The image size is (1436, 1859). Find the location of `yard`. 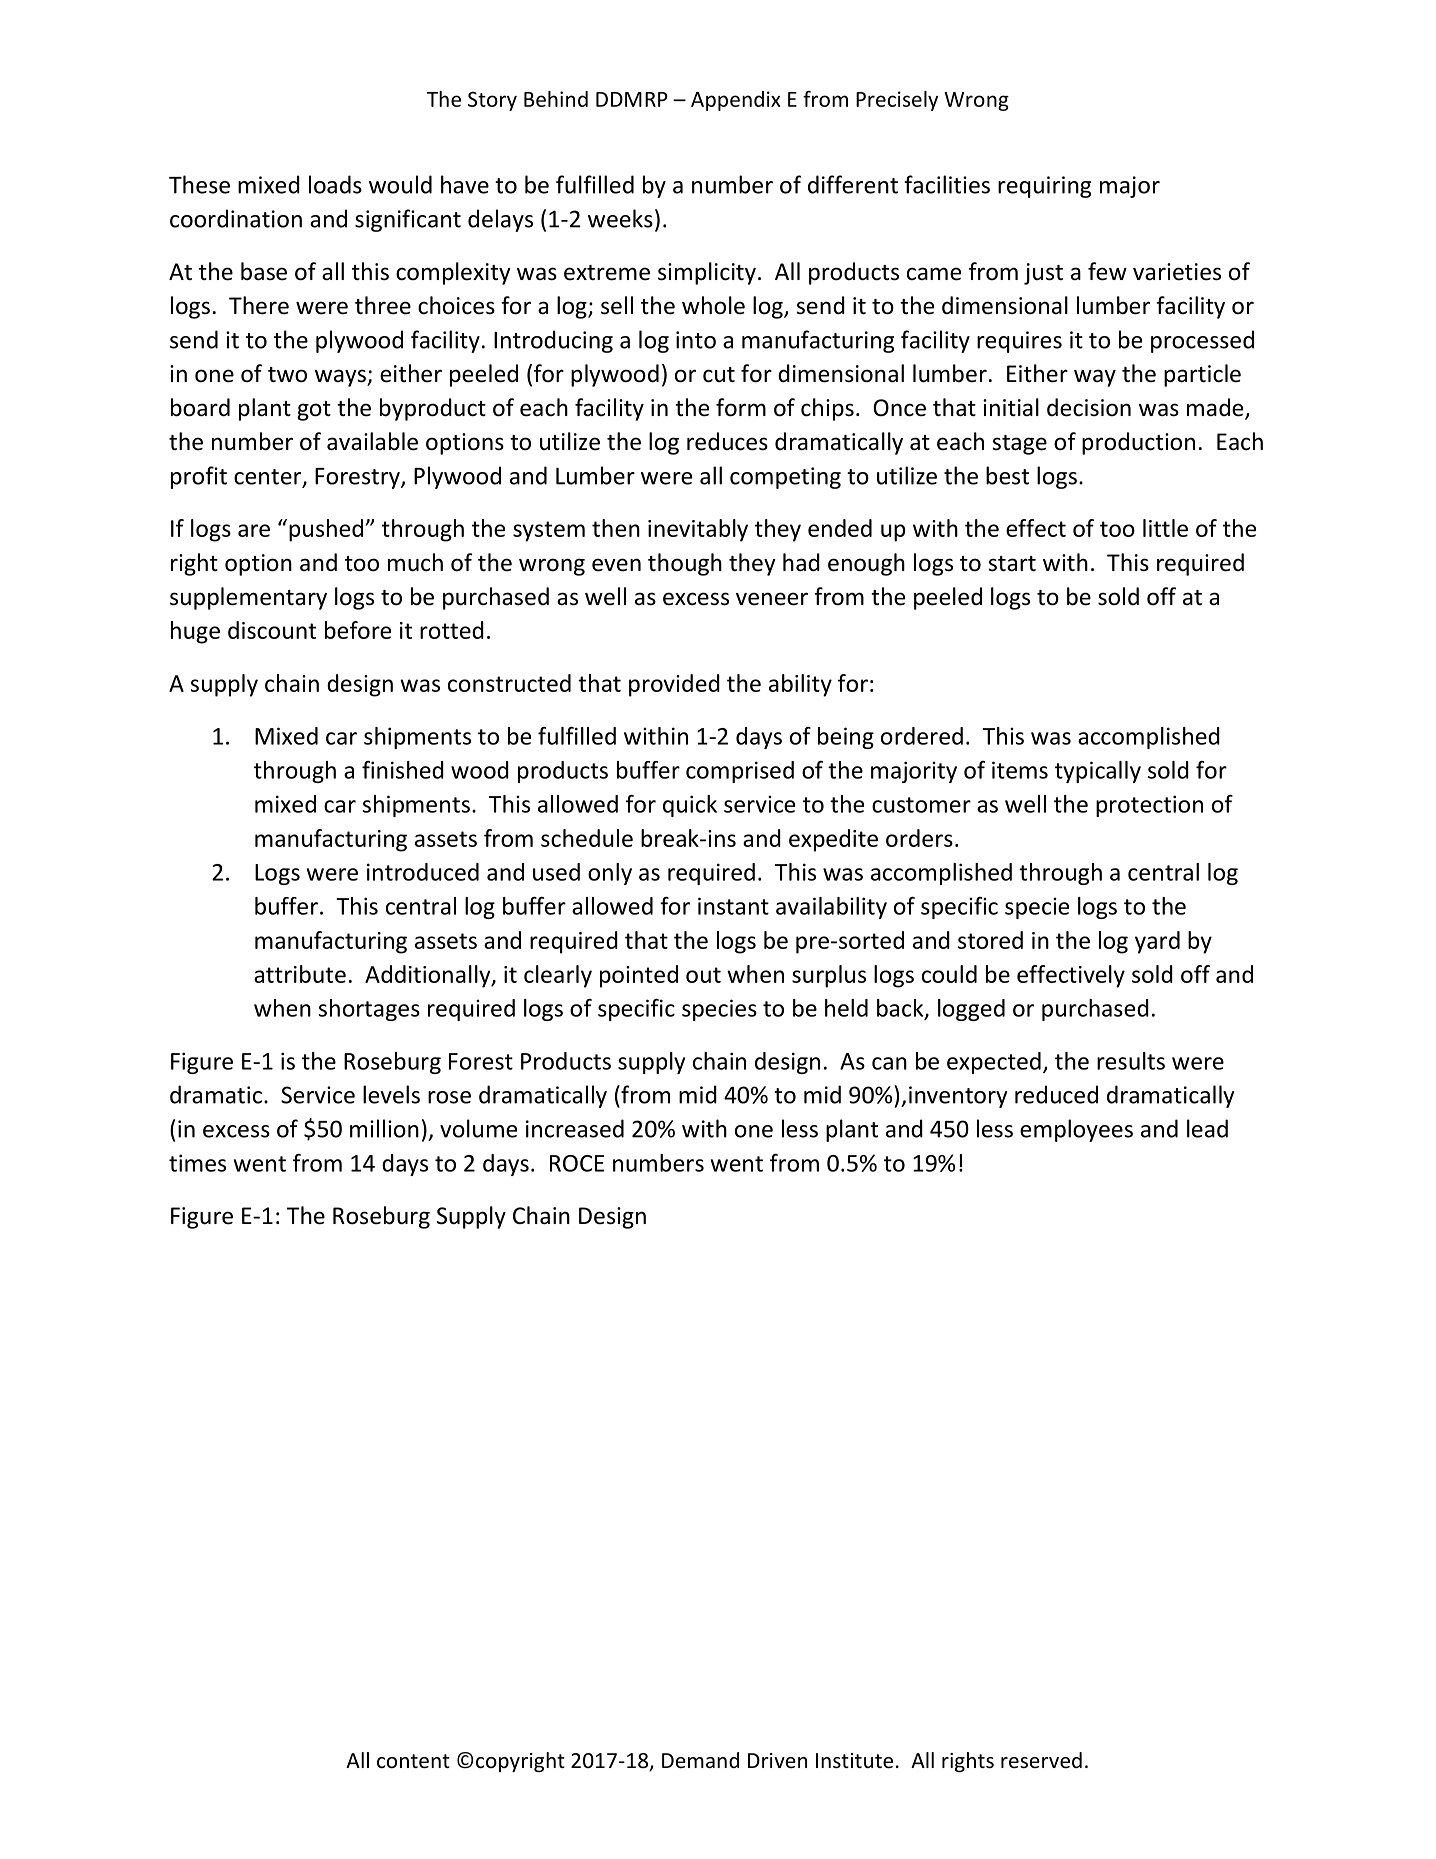

yard is located at coordinates (1157, 942).
